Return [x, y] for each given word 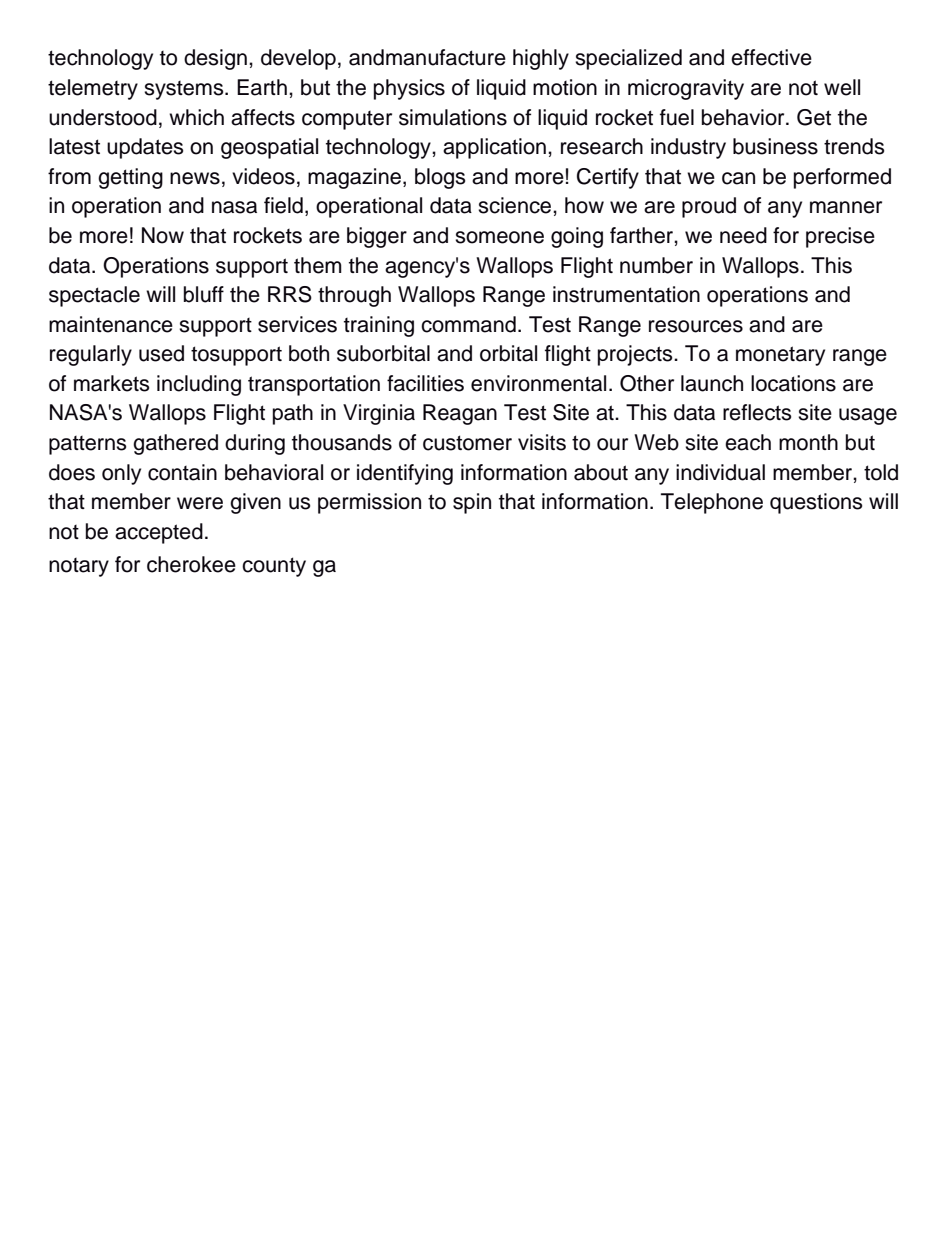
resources [696, 326]
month [808, 442]
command [468, 324]
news [195, 178]
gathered [175, 444]
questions [816, 503]
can [738, 178]
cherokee [191, 564]
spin [472, 503]
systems [185, 90]
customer [467, 443]
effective [771, 57]
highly [541, 59]
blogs [440, 178]
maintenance [111, 324]
